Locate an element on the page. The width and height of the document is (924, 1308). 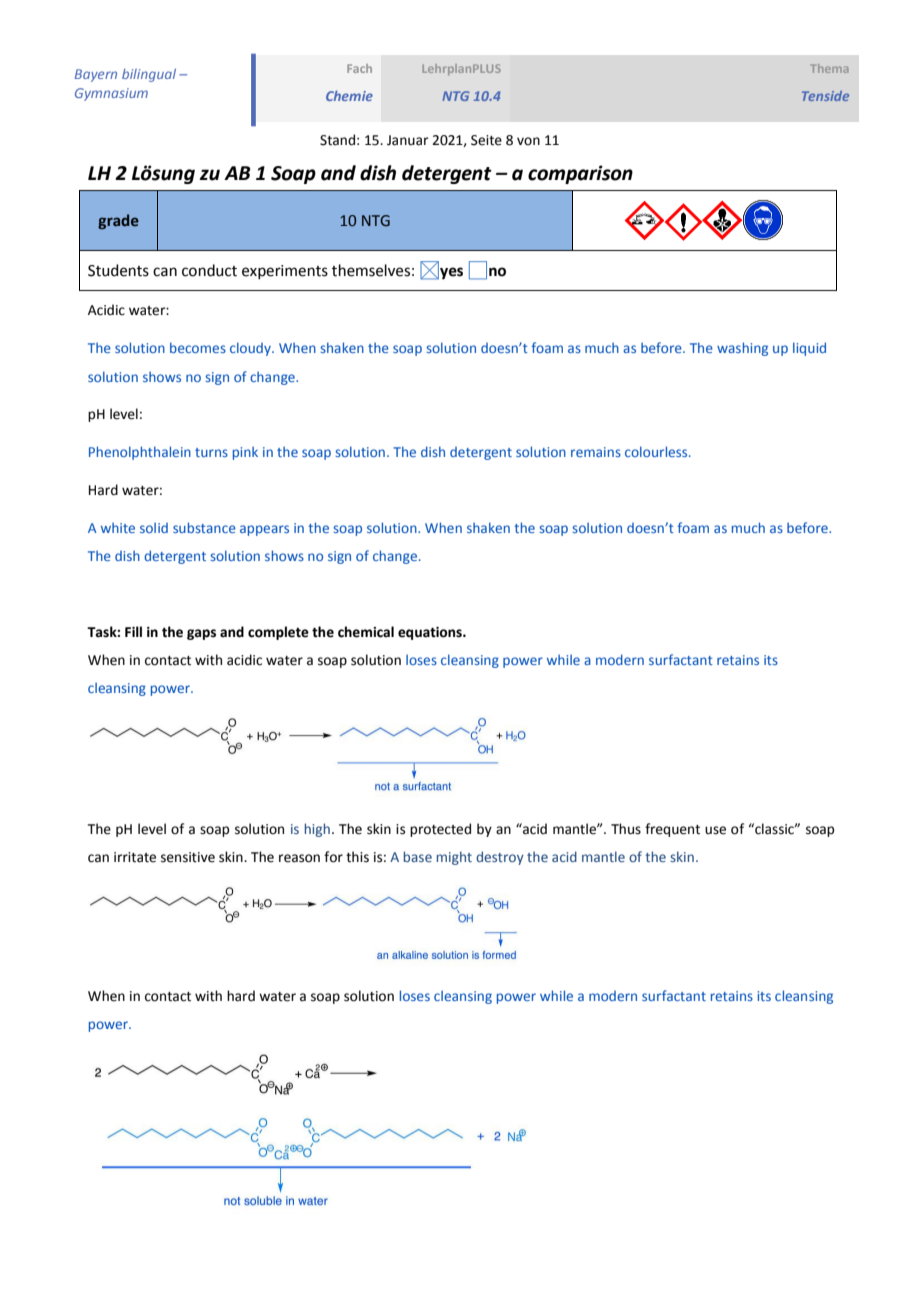
turns is located at coordinates (211, 452).
